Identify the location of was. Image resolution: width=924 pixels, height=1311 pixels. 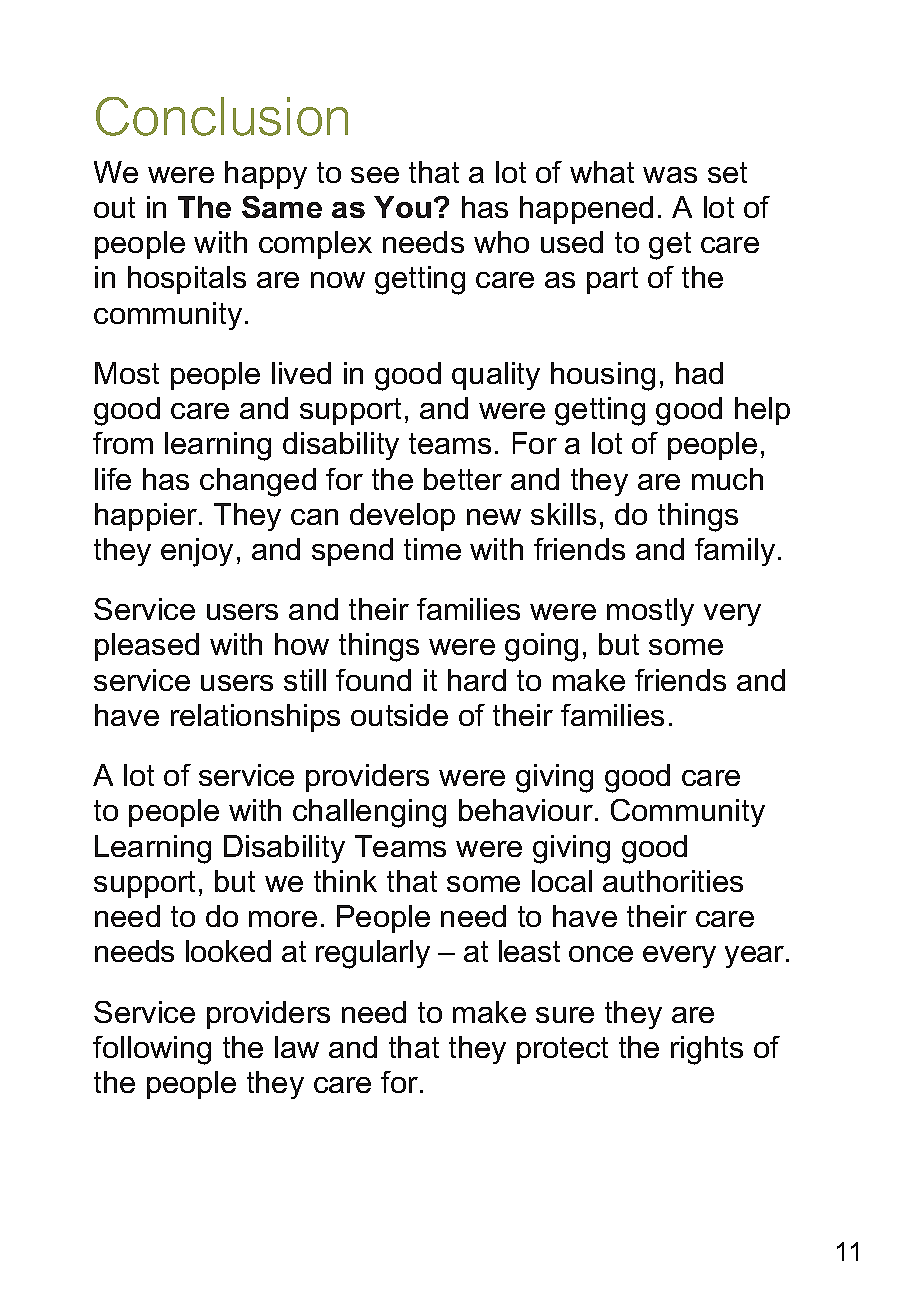
(670, 175).
